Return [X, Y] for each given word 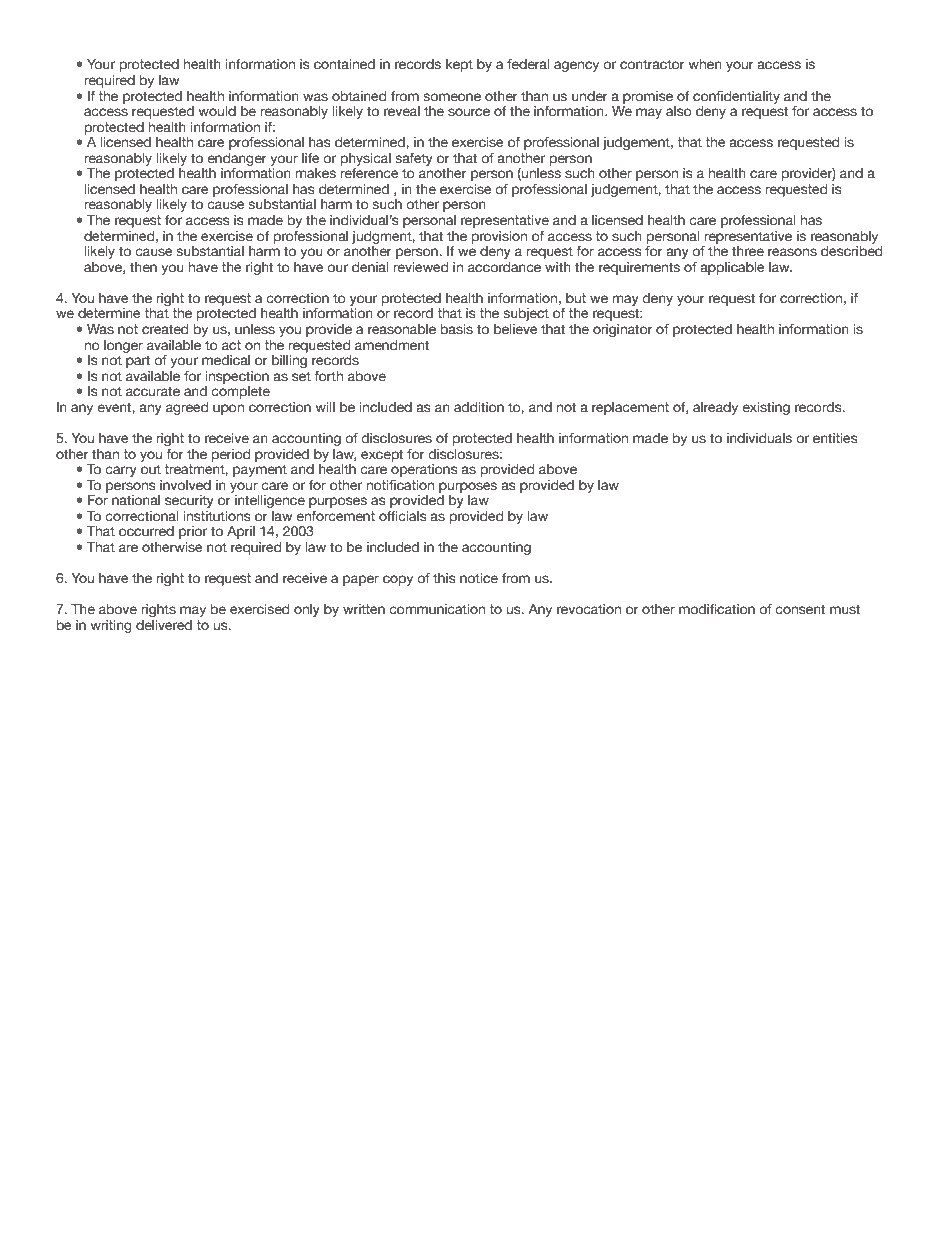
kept [459, 65]
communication [437, 609]
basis [457, 329]
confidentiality [736, 97]
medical [226, 360]
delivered [164, 625]
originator [623, 330]
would [217, 111]
